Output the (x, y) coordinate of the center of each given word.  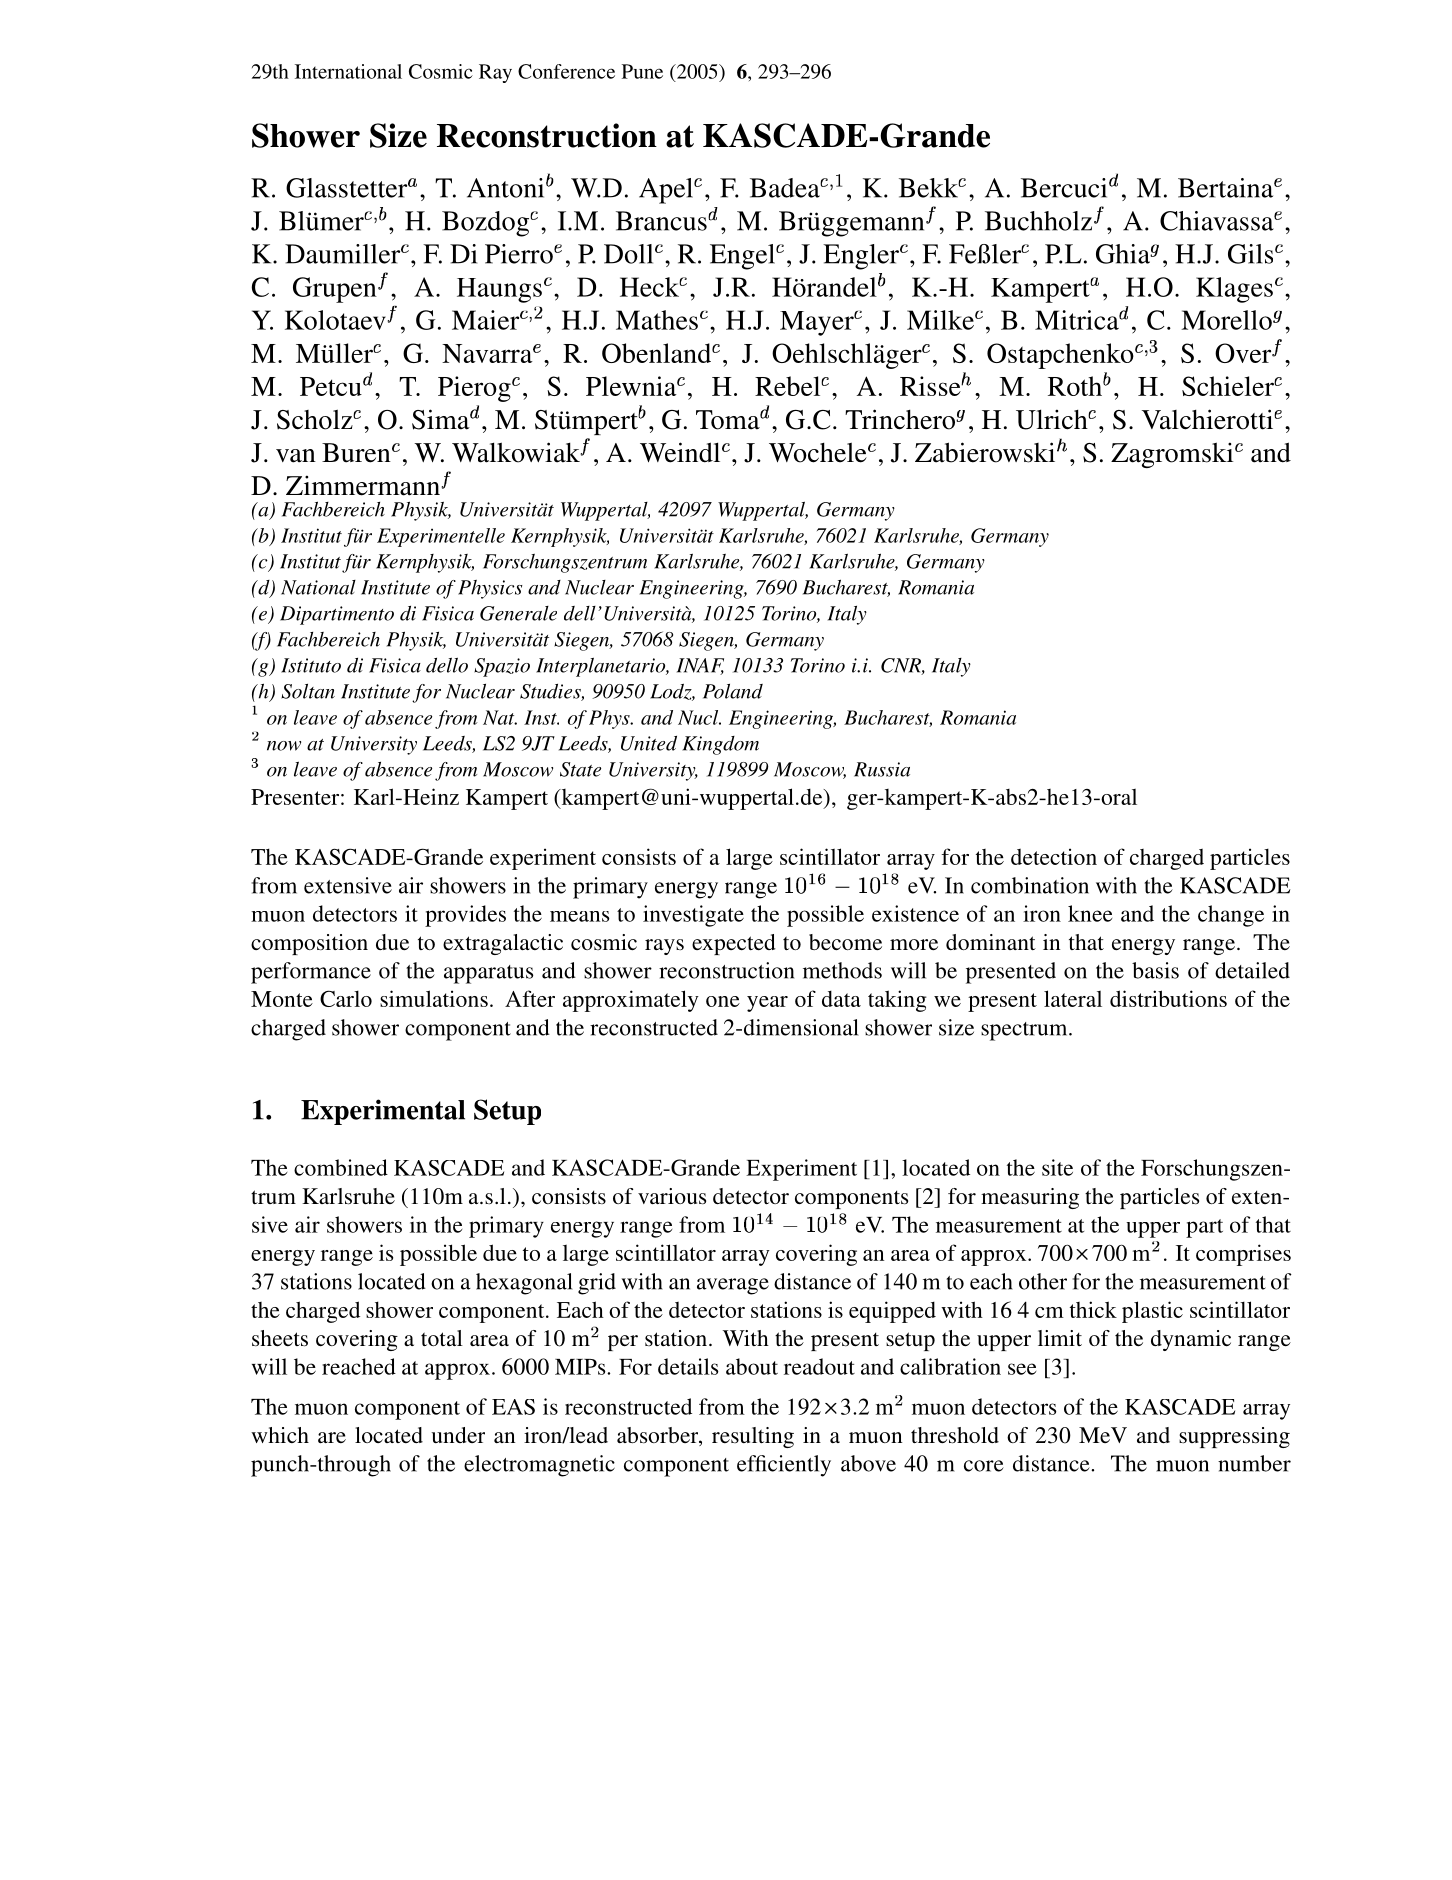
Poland (733, 691)
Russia (882, 769)
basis (1155, 970)
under (458, 1435)
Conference (566, 71)
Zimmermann (364, 485)
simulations (434, 998)
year (767, 1004)
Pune (642, 71)
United (649, 743)
